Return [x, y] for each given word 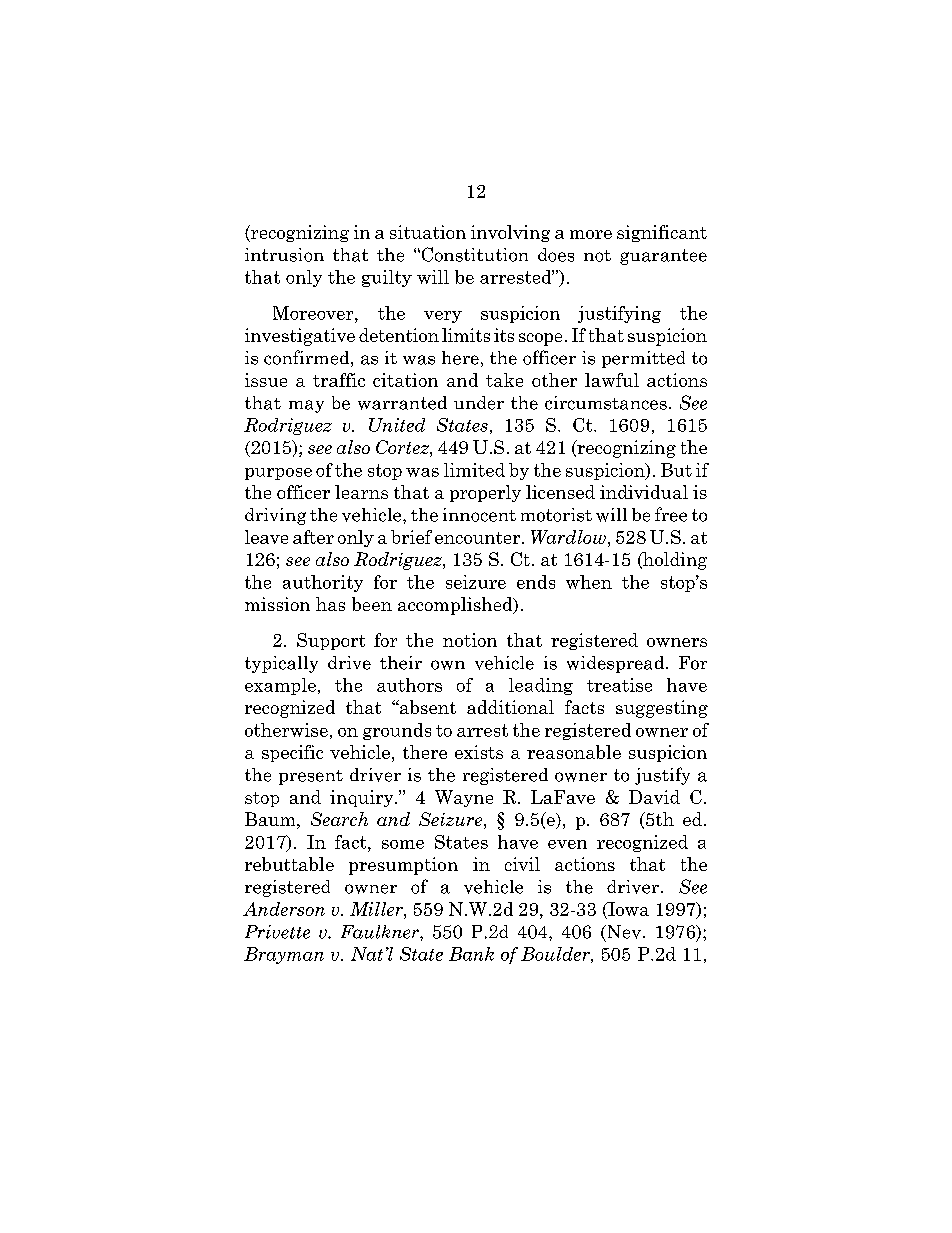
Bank [471, 954]
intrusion [284, 255]
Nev [624, 932]
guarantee [663, 257]
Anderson [284, 909]
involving [510, 233]
